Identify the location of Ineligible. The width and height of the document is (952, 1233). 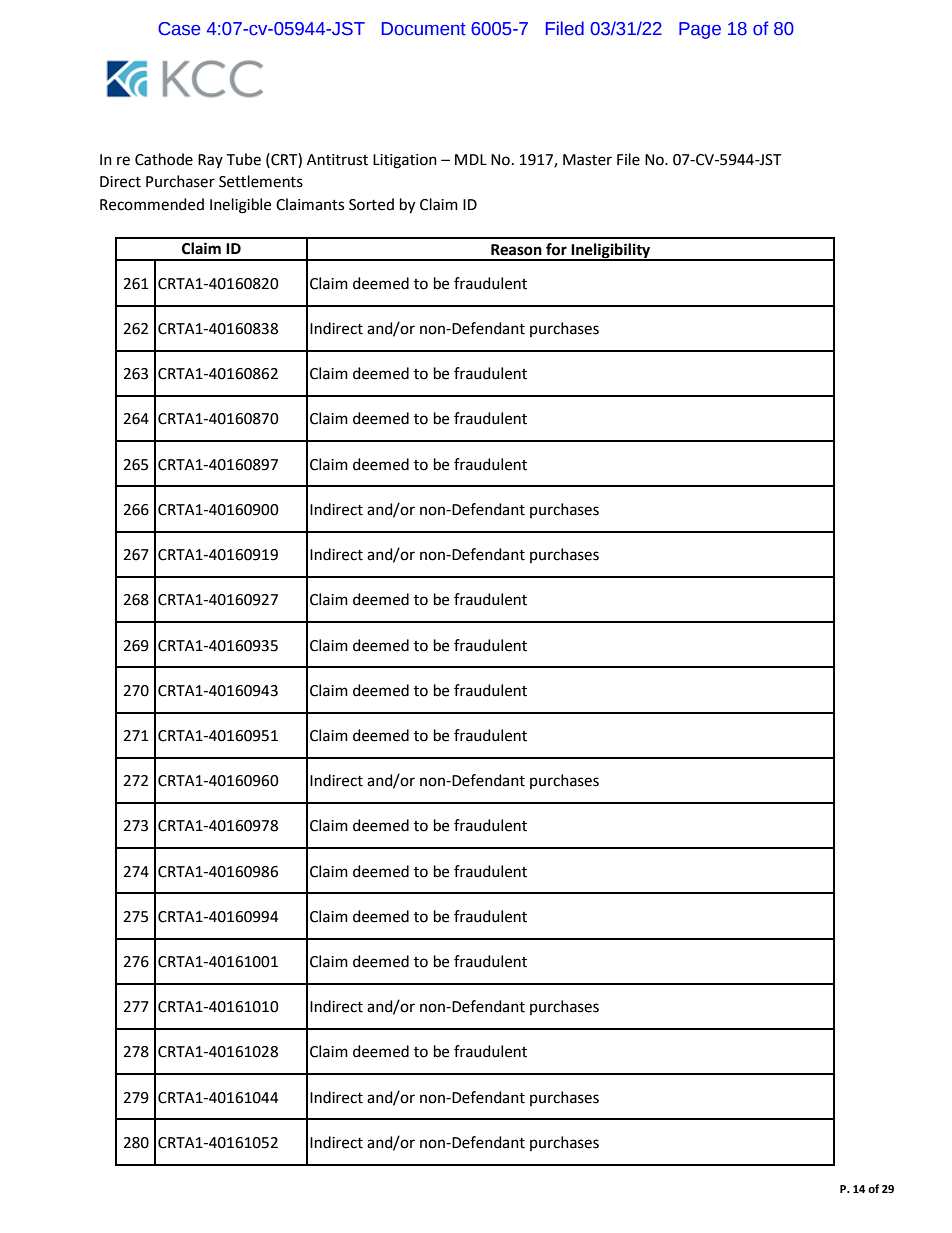
(240, 206).
